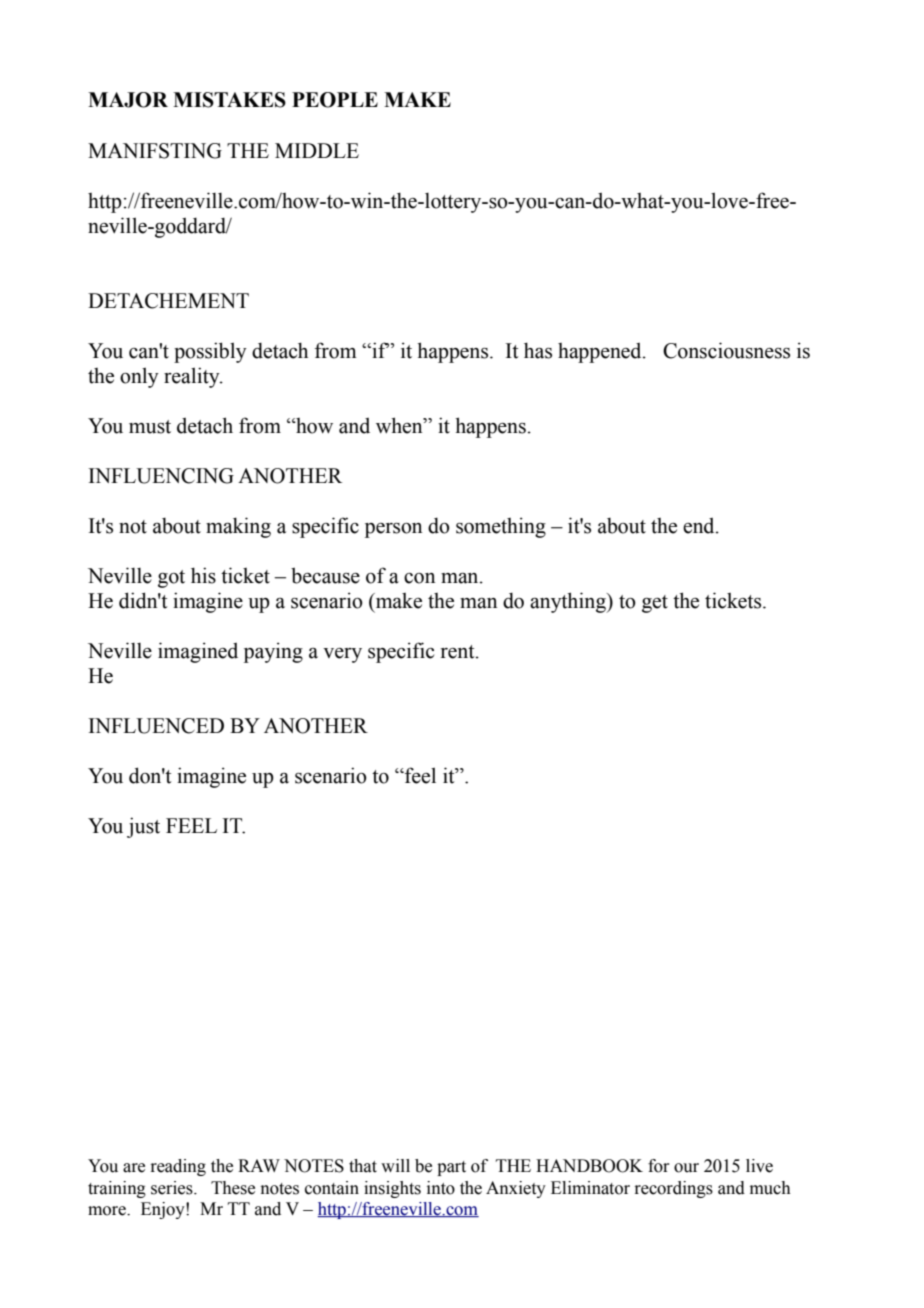 The image size is (924, 1308). I want to click on PEOPLE, so click(335, 100).
